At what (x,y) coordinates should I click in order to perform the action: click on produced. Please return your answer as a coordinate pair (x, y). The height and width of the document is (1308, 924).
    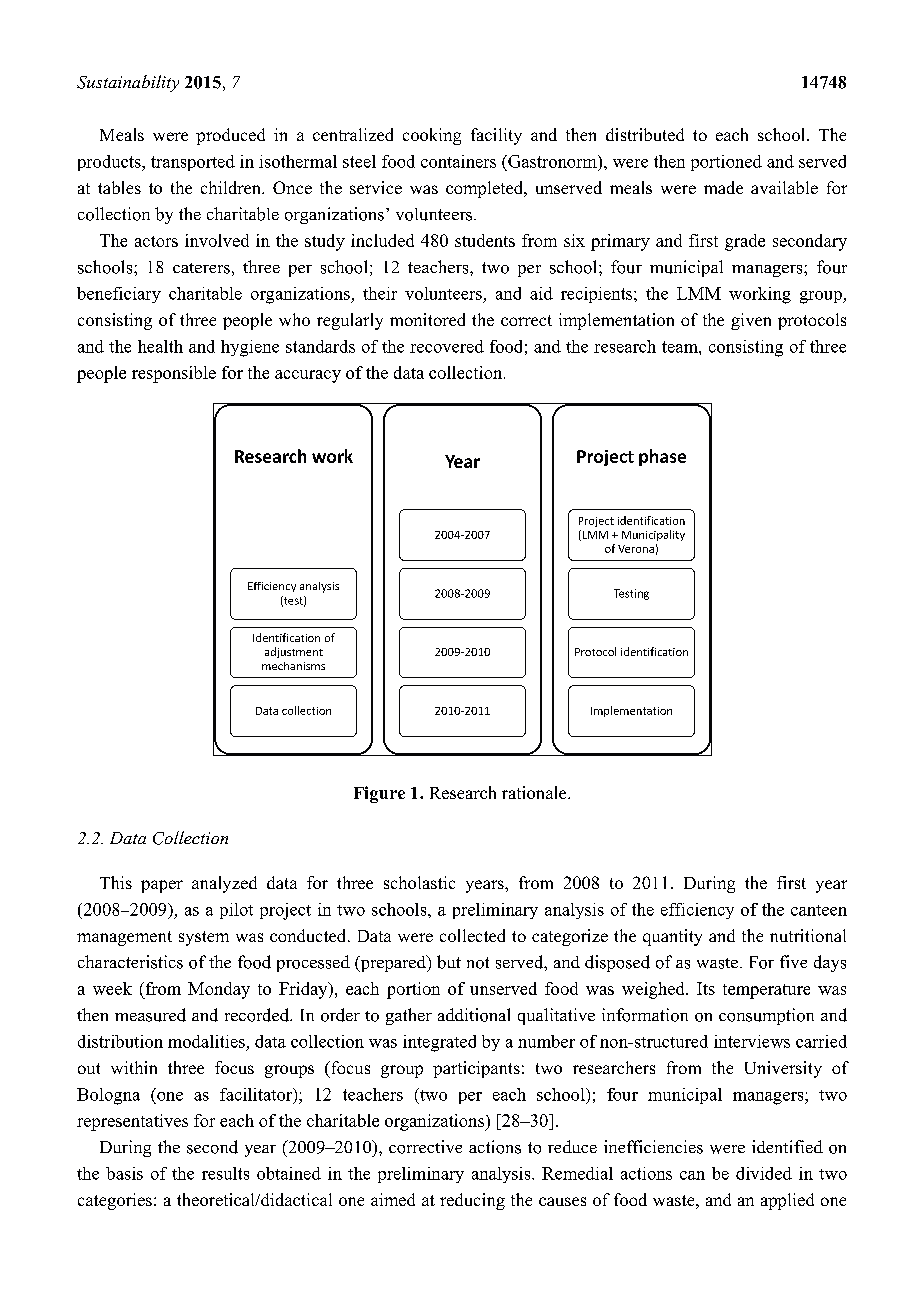
    Looking at the image, I should click on (230, 136).
